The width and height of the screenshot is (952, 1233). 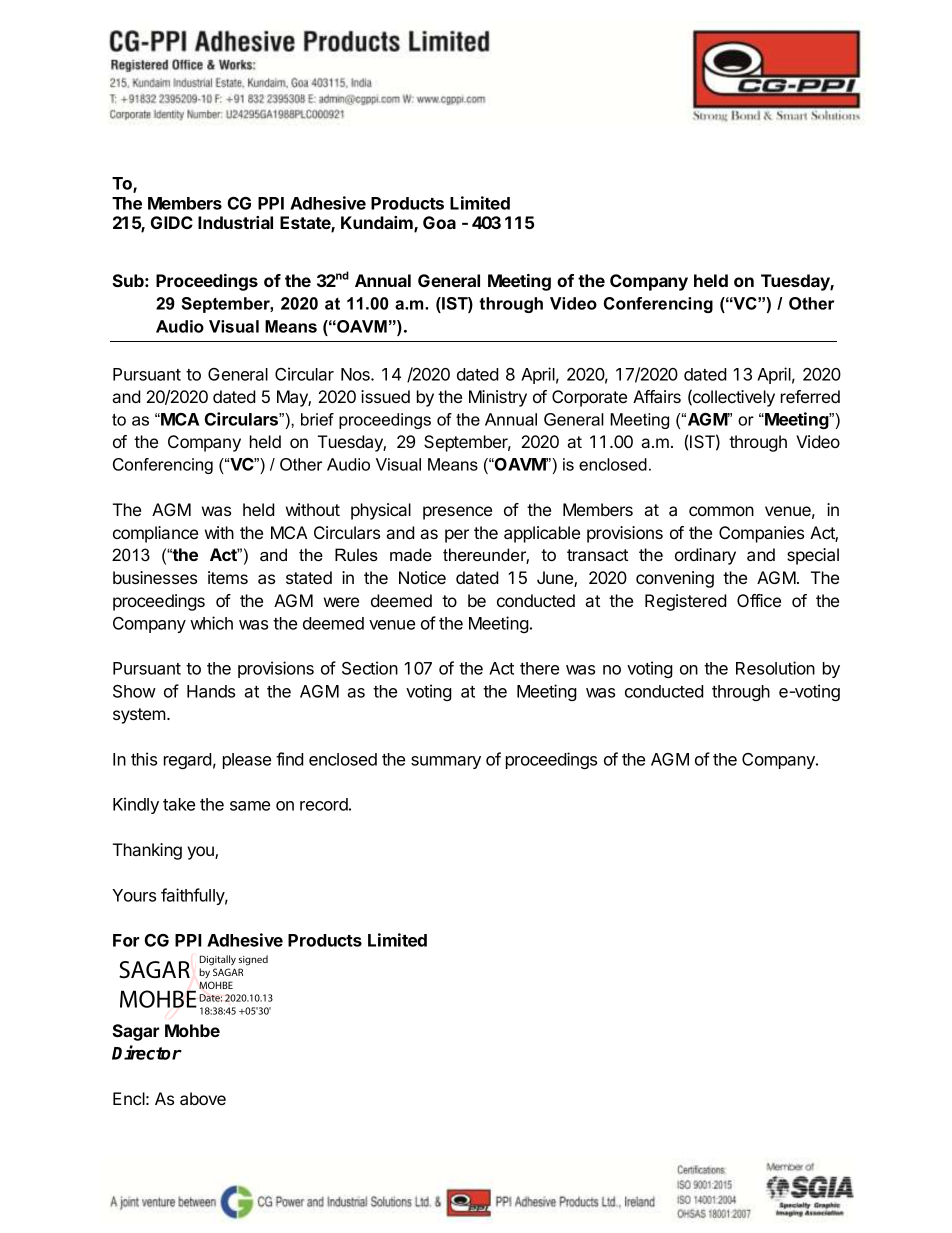 What do you see at coordinates (439, 222) in the screenshot?
I see `Goa` at bounding box center [439, 222].
